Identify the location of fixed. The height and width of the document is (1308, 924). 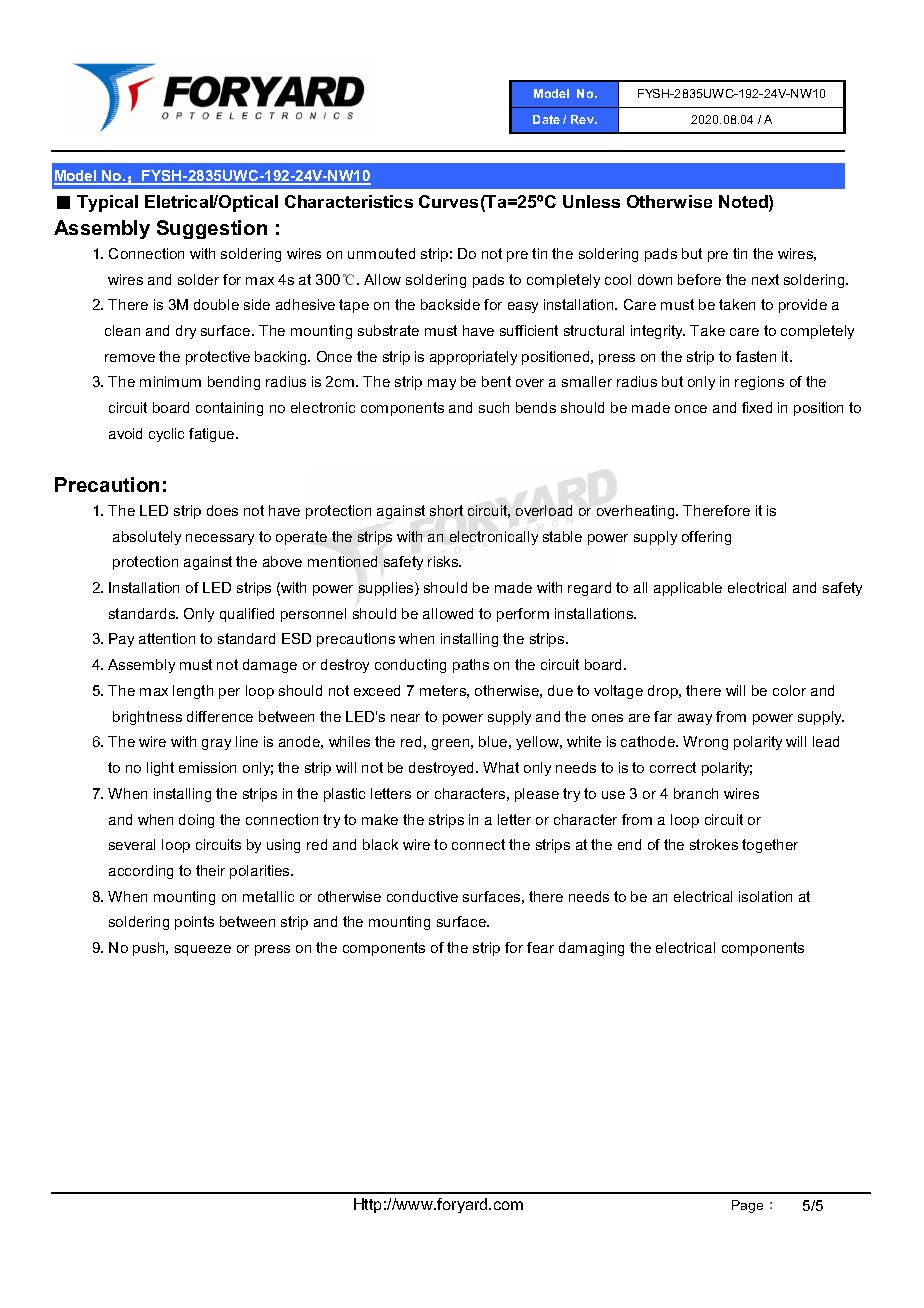
(757, 407).
